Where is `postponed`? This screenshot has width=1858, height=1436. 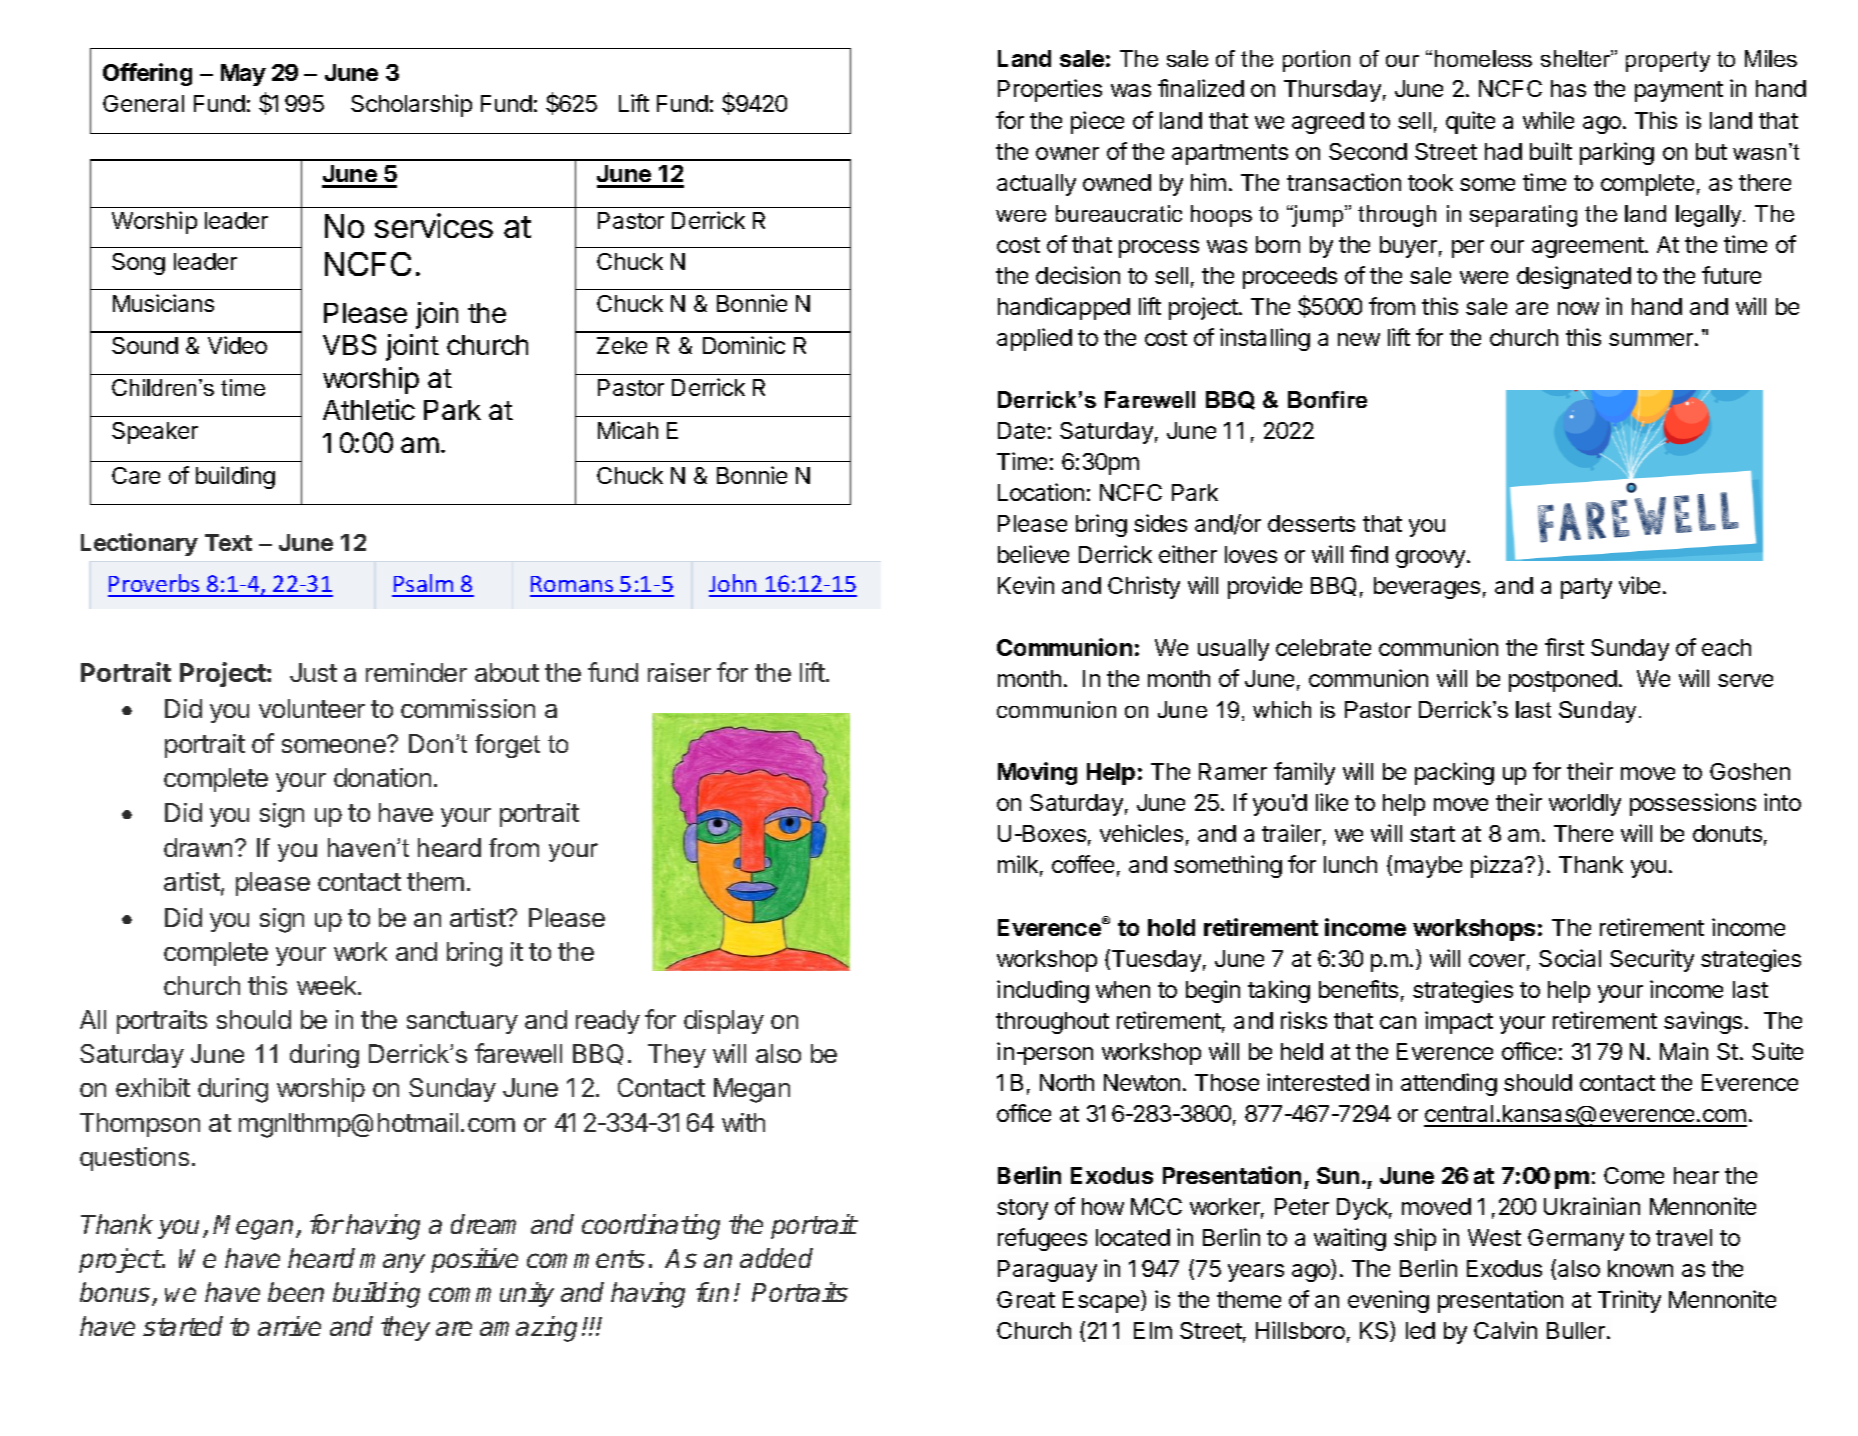 postponed is located at coordinates (1563, 681).
